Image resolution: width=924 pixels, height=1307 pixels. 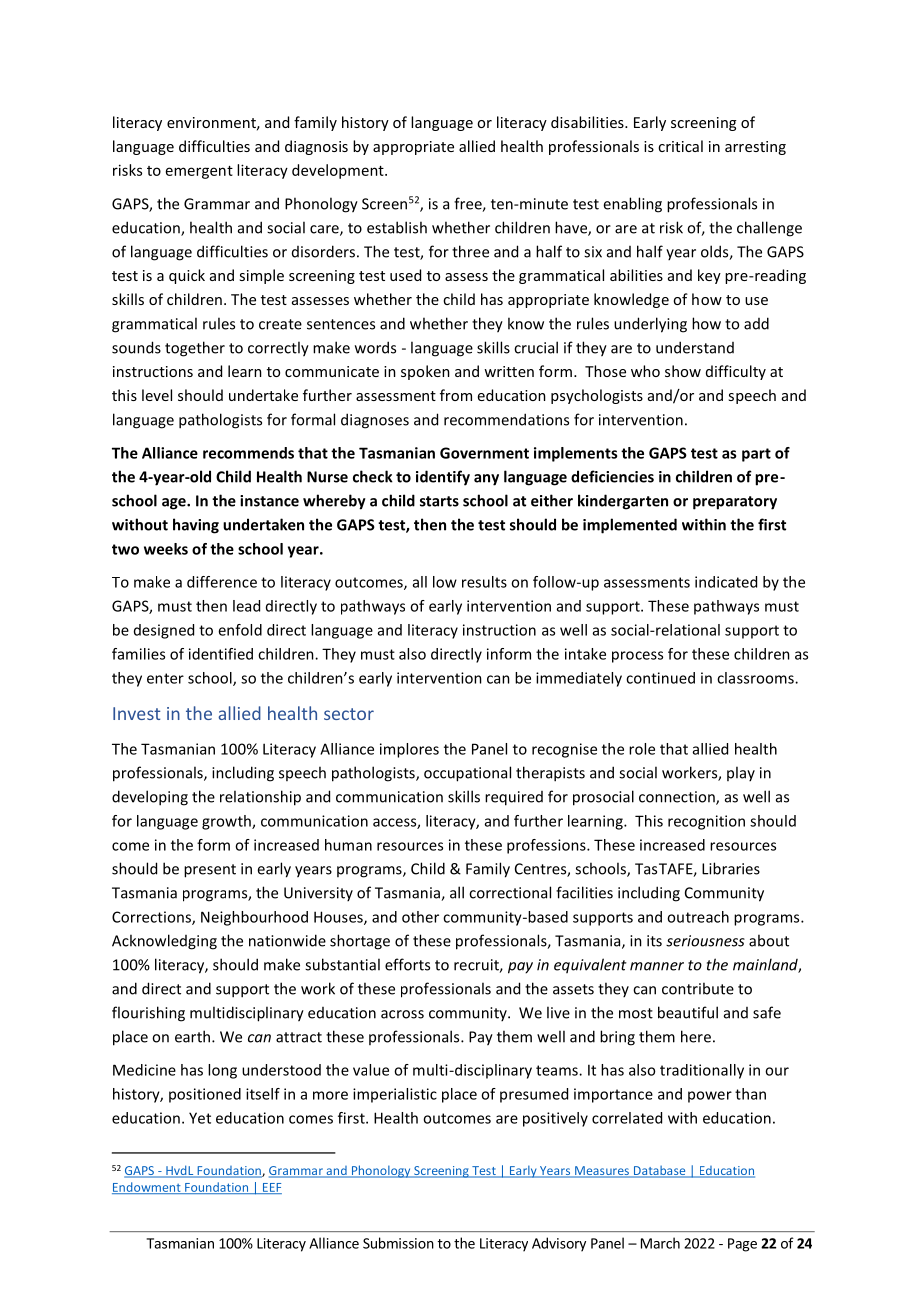 I want to click on critical, so click(x=680, y=146).
